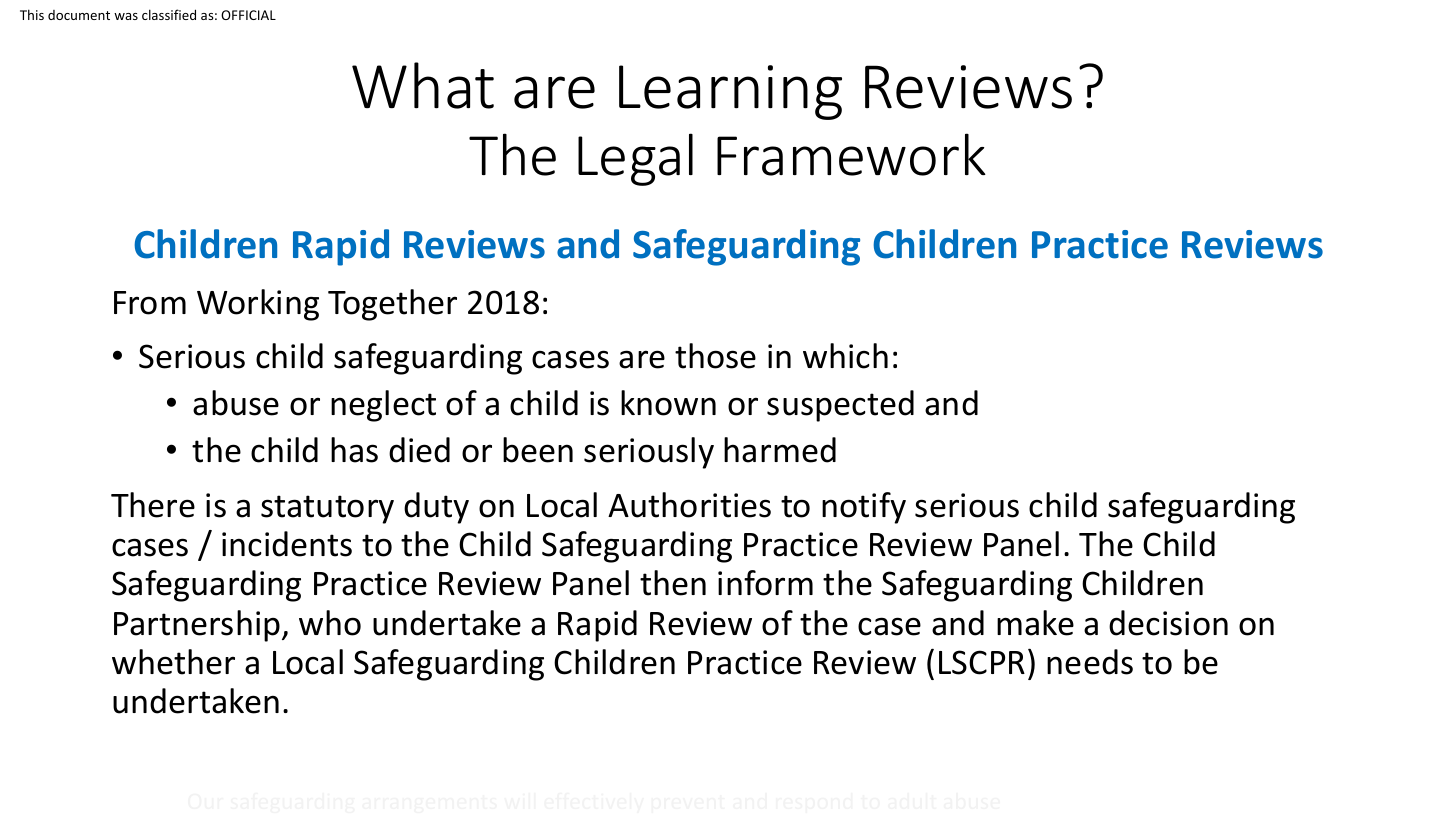  I want to click on been, so click(538, 450).
